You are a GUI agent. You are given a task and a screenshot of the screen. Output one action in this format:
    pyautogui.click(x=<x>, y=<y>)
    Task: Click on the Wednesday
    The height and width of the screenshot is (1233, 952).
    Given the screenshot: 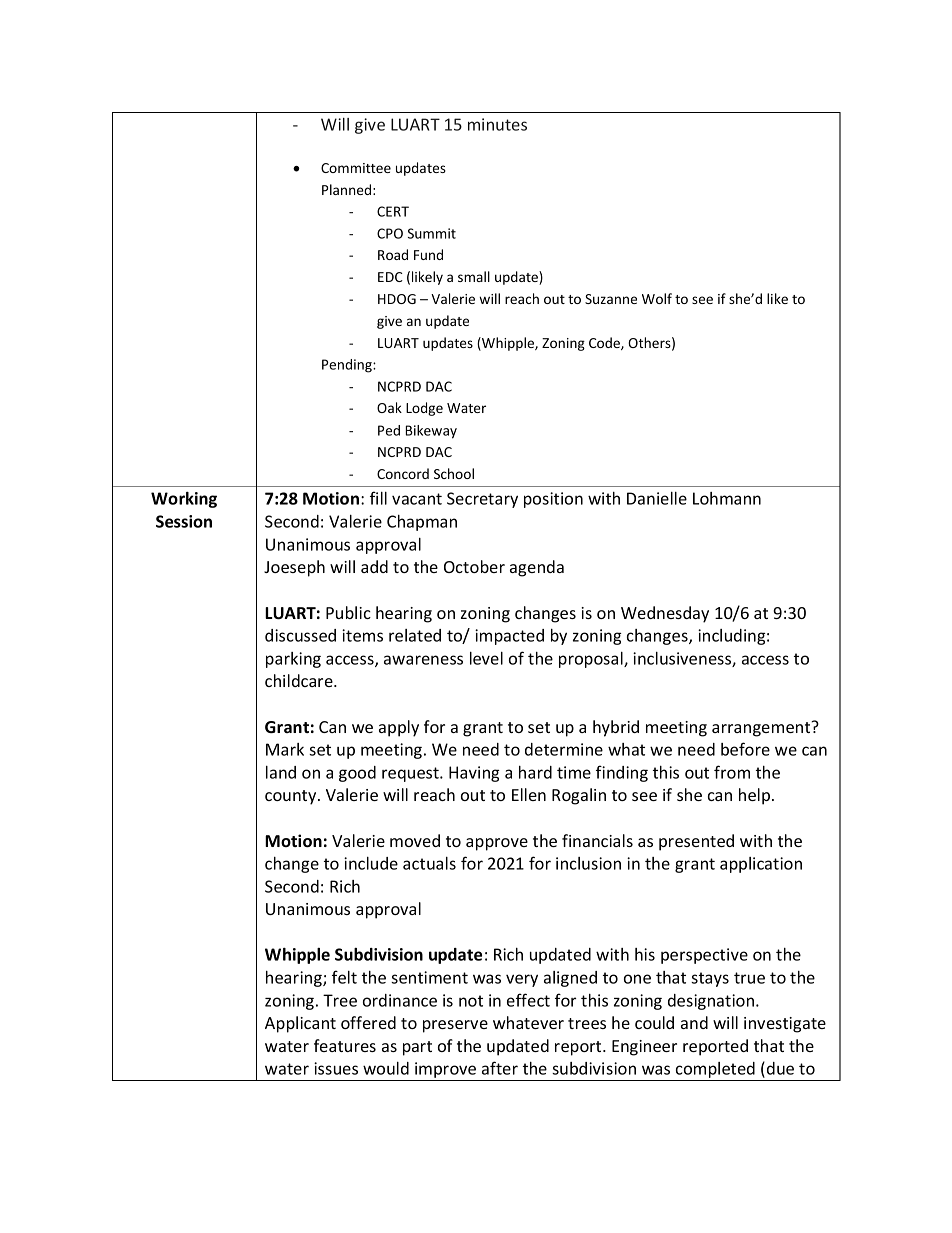 What is the action you would take?
    pyautogui.click(x=665, y=614)
